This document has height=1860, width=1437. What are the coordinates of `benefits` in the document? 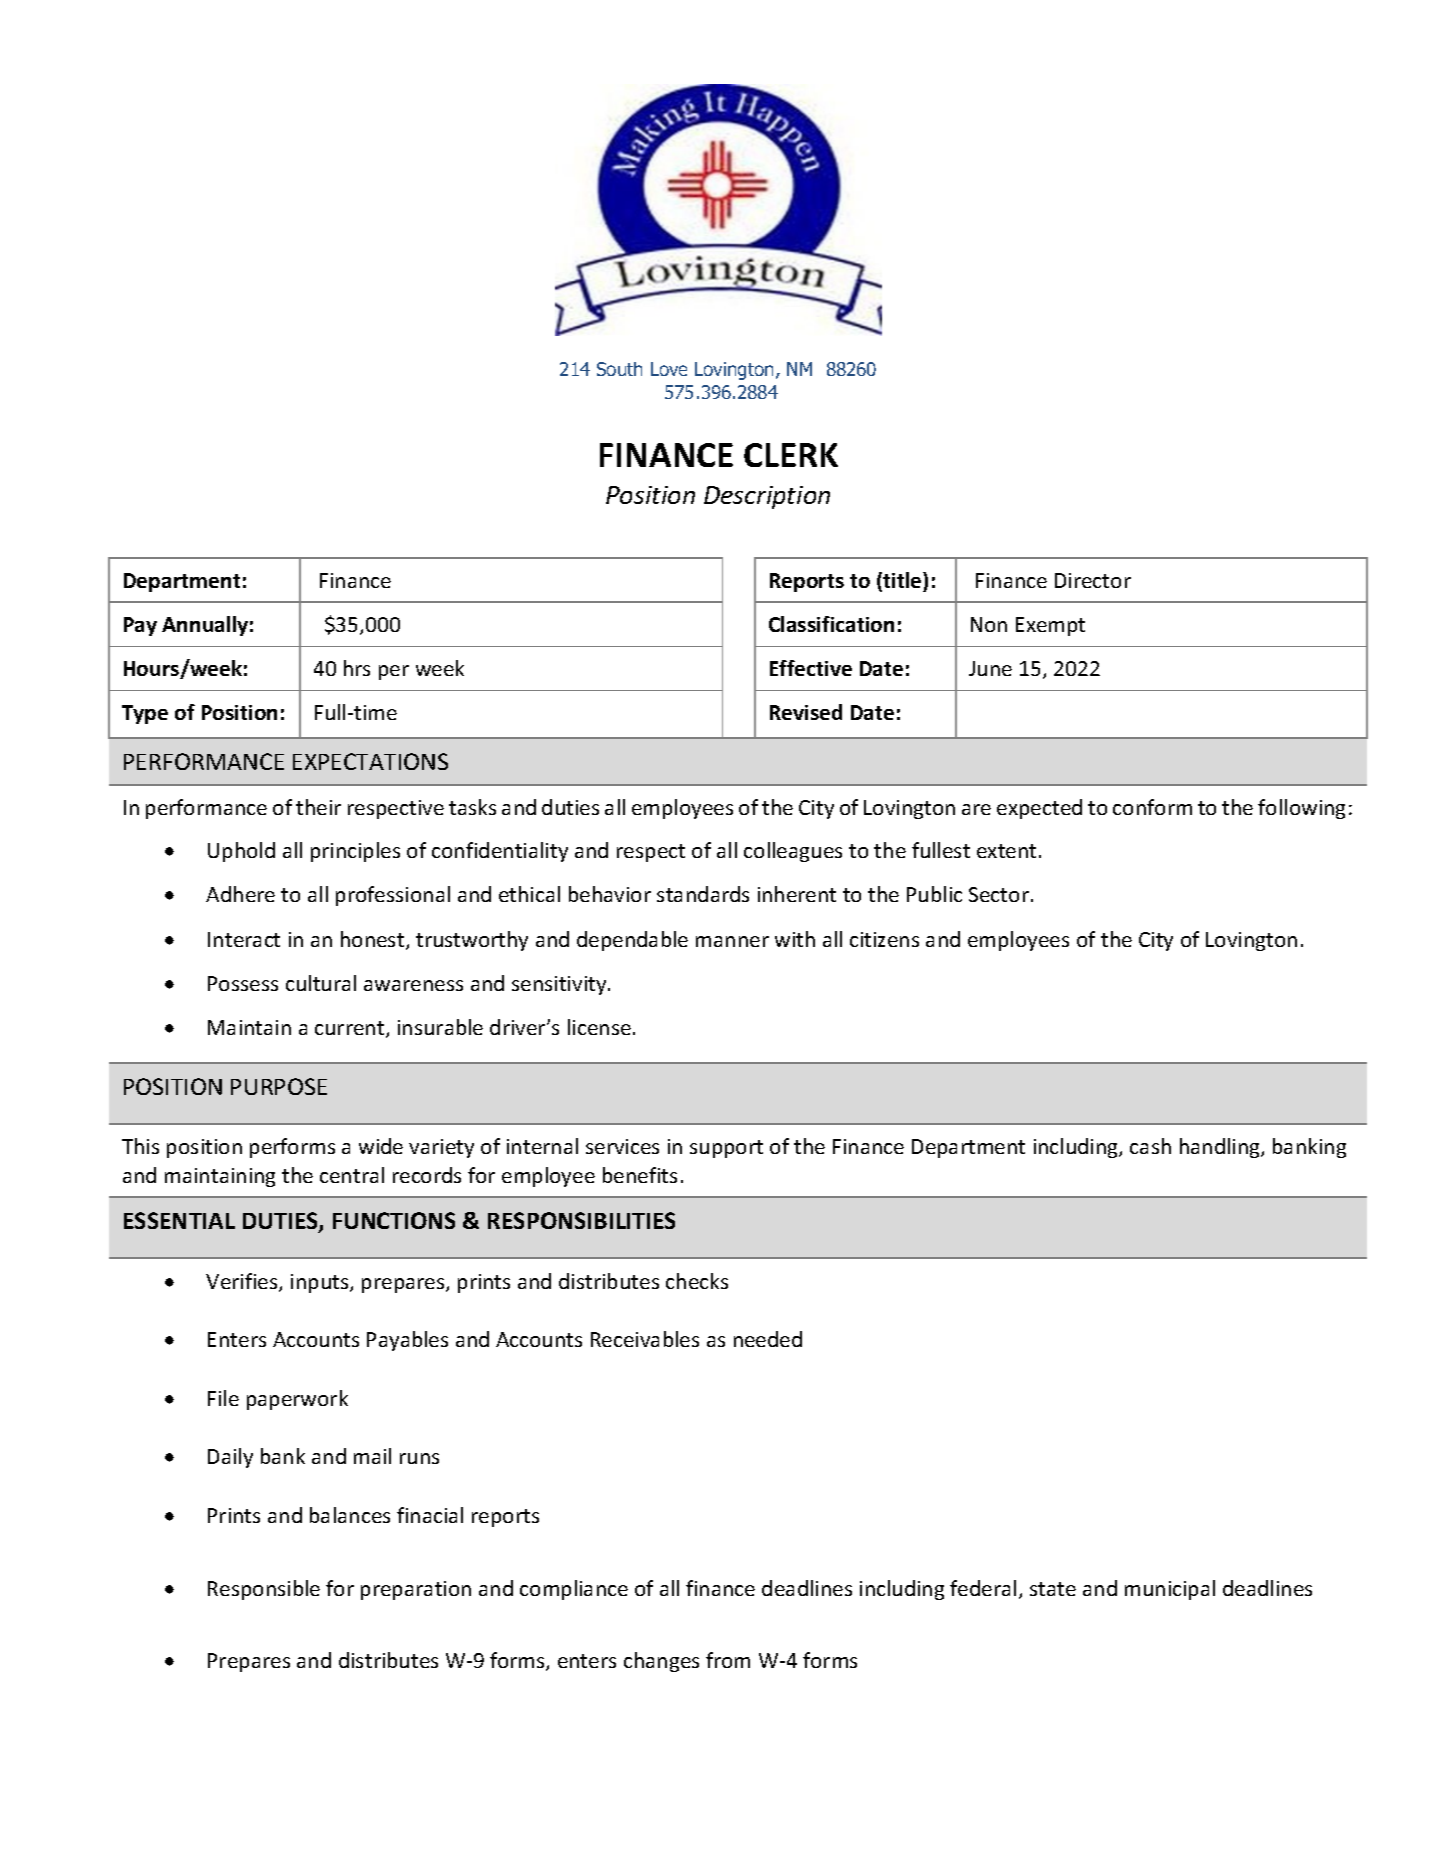 It's located at (640, 1175).
